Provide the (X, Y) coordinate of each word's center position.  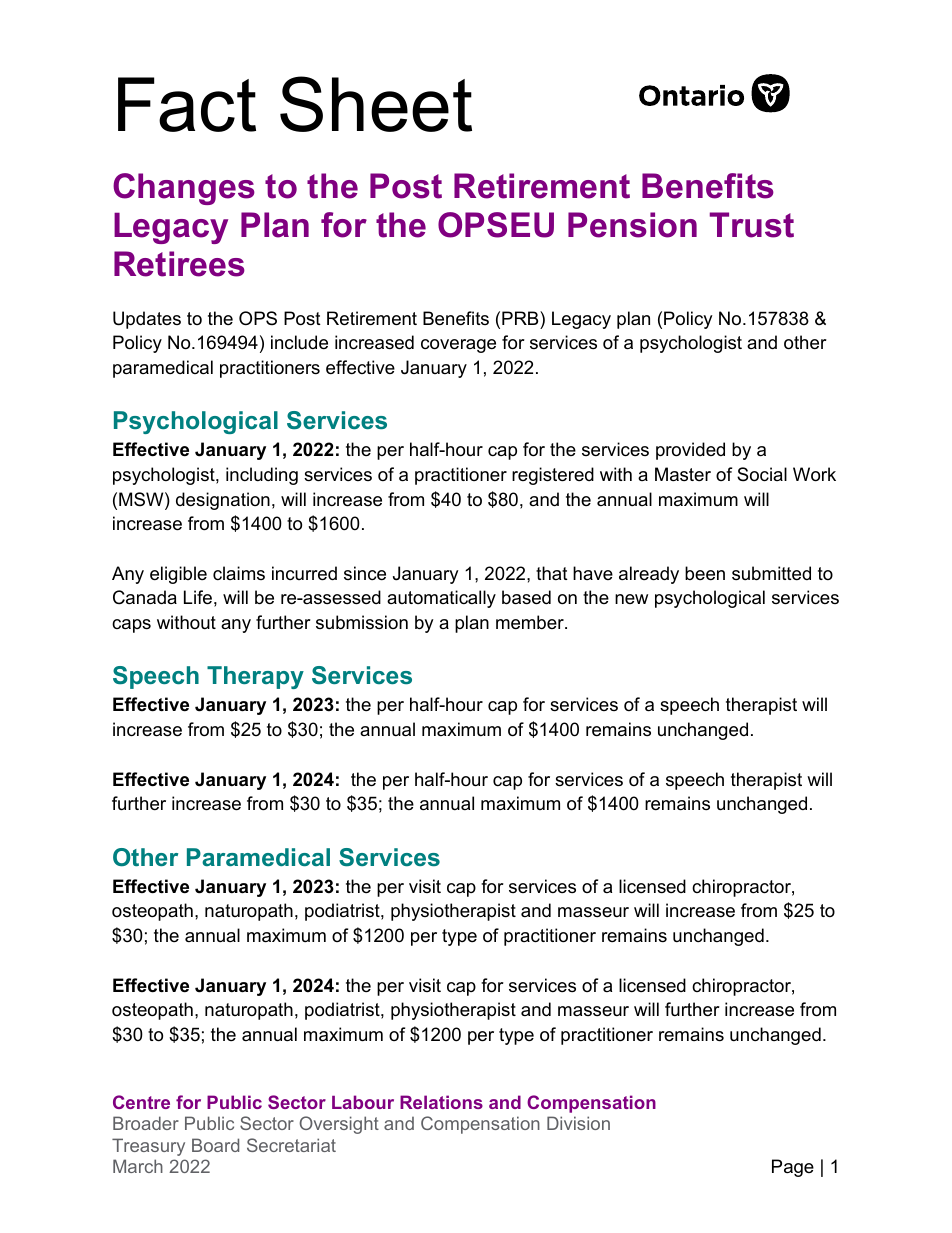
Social (762, 474)
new (631, 599)
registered (553, 476)
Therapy (255, 677)
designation (223, 501)
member (531, 622)
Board (215, 1145)
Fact (187, 104)
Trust (752, 225)
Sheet (376, 104)
